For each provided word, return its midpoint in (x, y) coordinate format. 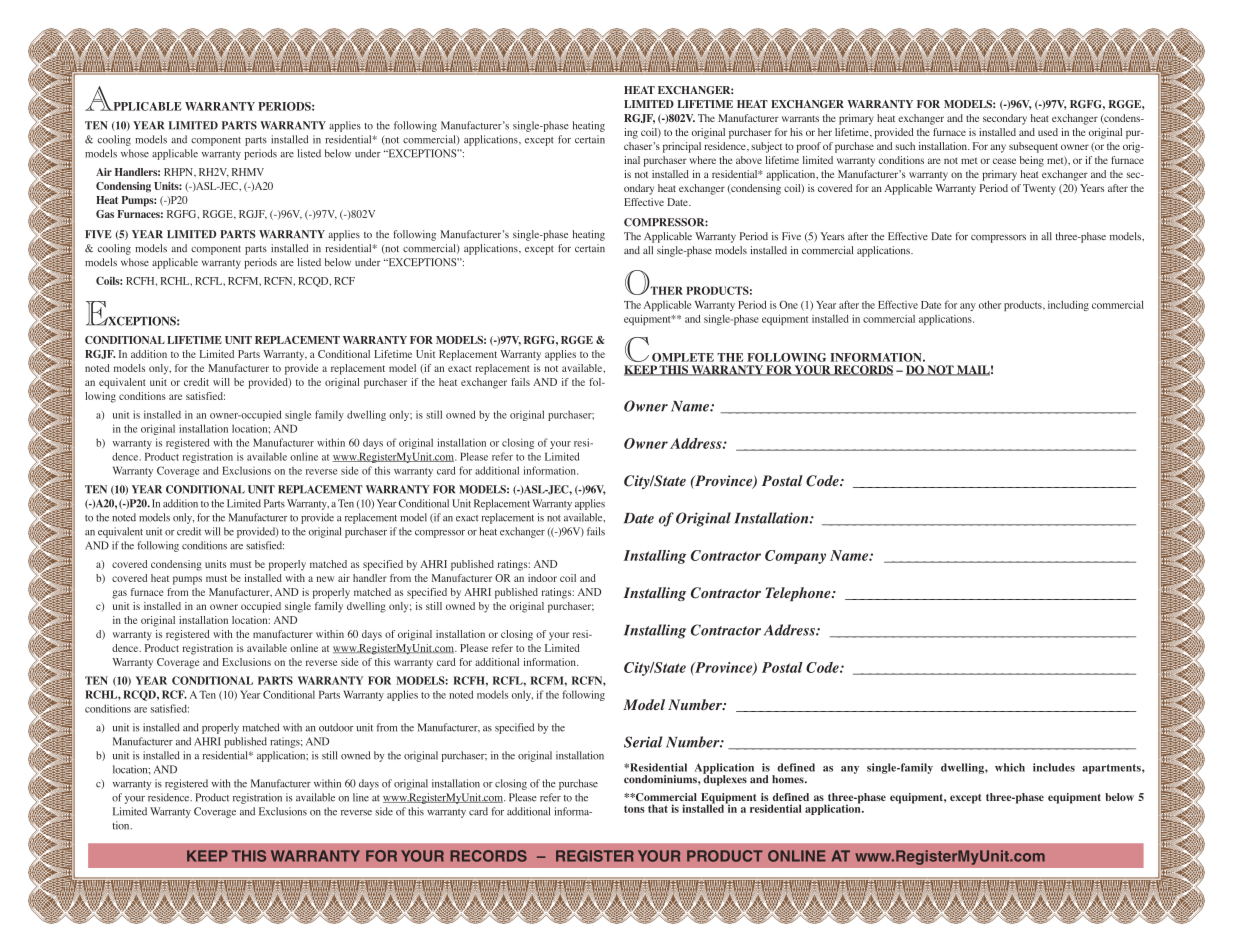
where (703, 160)
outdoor (336, 727)
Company (795, 557)
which (1010, 767)
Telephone (799, 594)
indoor (542, 578)
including (1068, 306)
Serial (643, 742)
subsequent (1033, 147)
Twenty (1039, 189)
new (325, 579)
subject (766, 147)
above (749, 160)
